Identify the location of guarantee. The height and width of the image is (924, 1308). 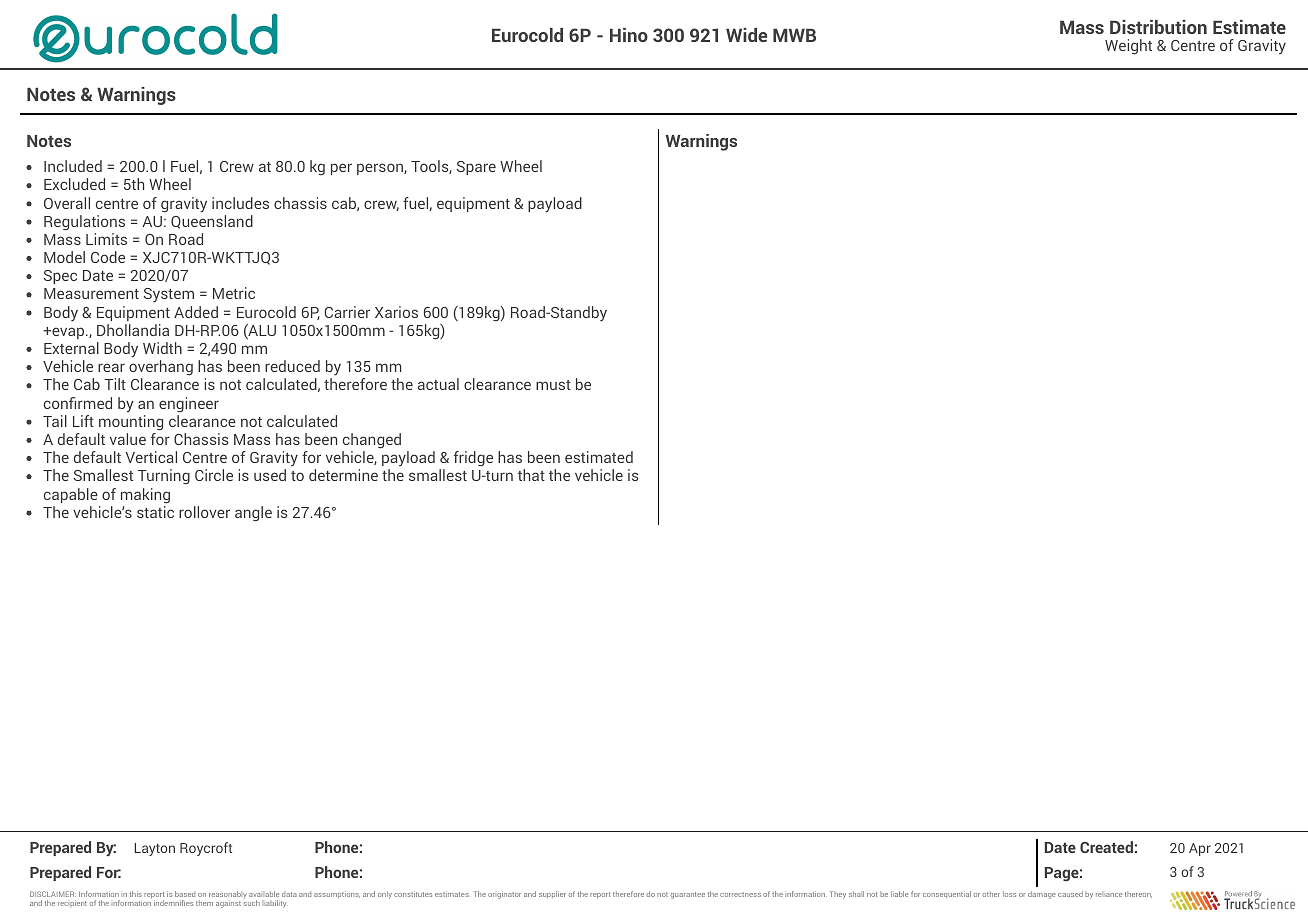
(688, 895).
